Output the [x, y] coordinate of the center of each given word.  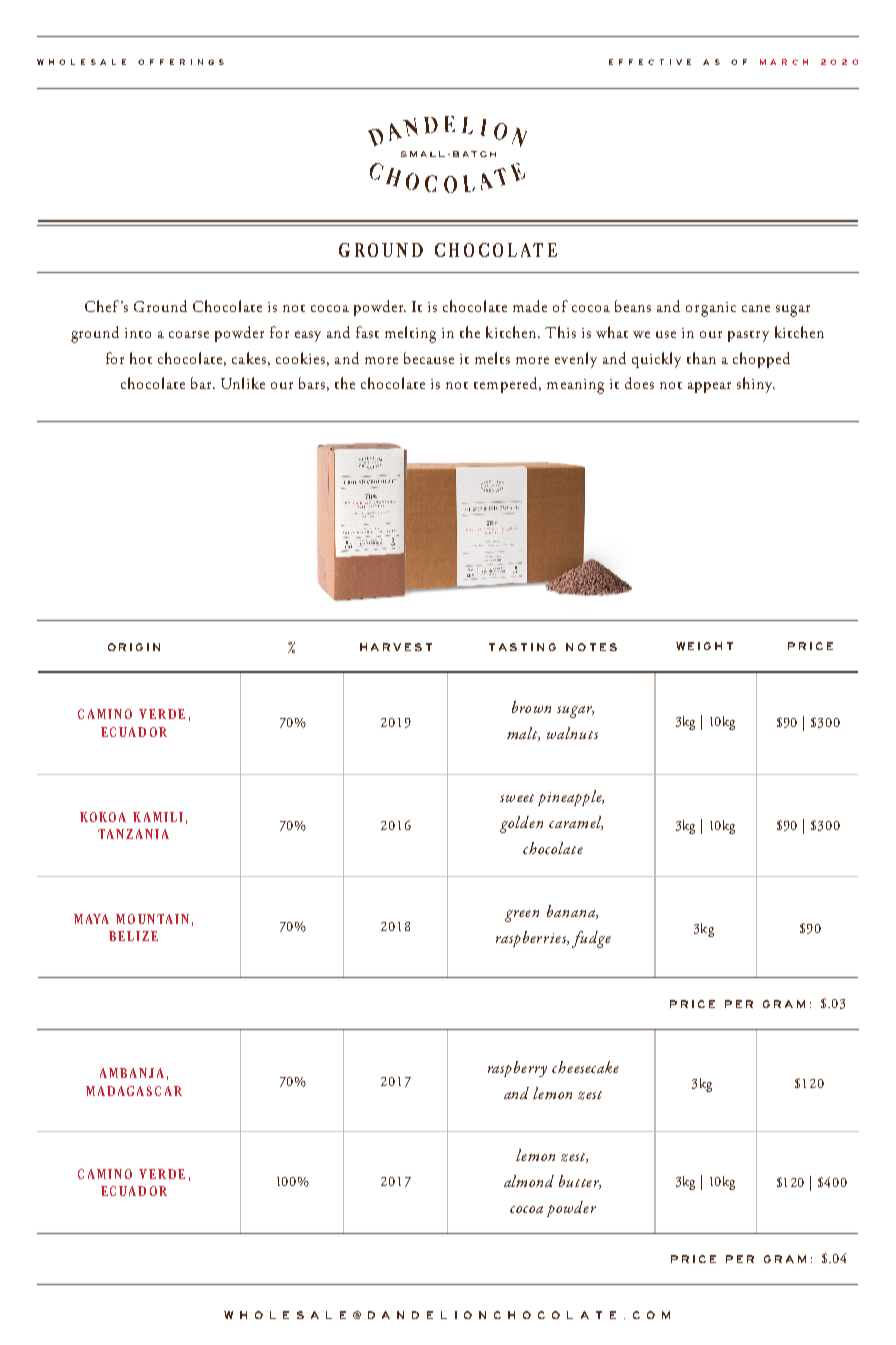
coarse [189, 334]
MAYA [91, 919]
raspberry [517, 1069]
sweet [517, 798]
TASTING [522, 647]
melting [410, 334]
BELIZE [133, 936]
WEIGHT [704, 646]
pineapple [571, 798]
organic [711, 309]
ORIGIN [134, 647]
